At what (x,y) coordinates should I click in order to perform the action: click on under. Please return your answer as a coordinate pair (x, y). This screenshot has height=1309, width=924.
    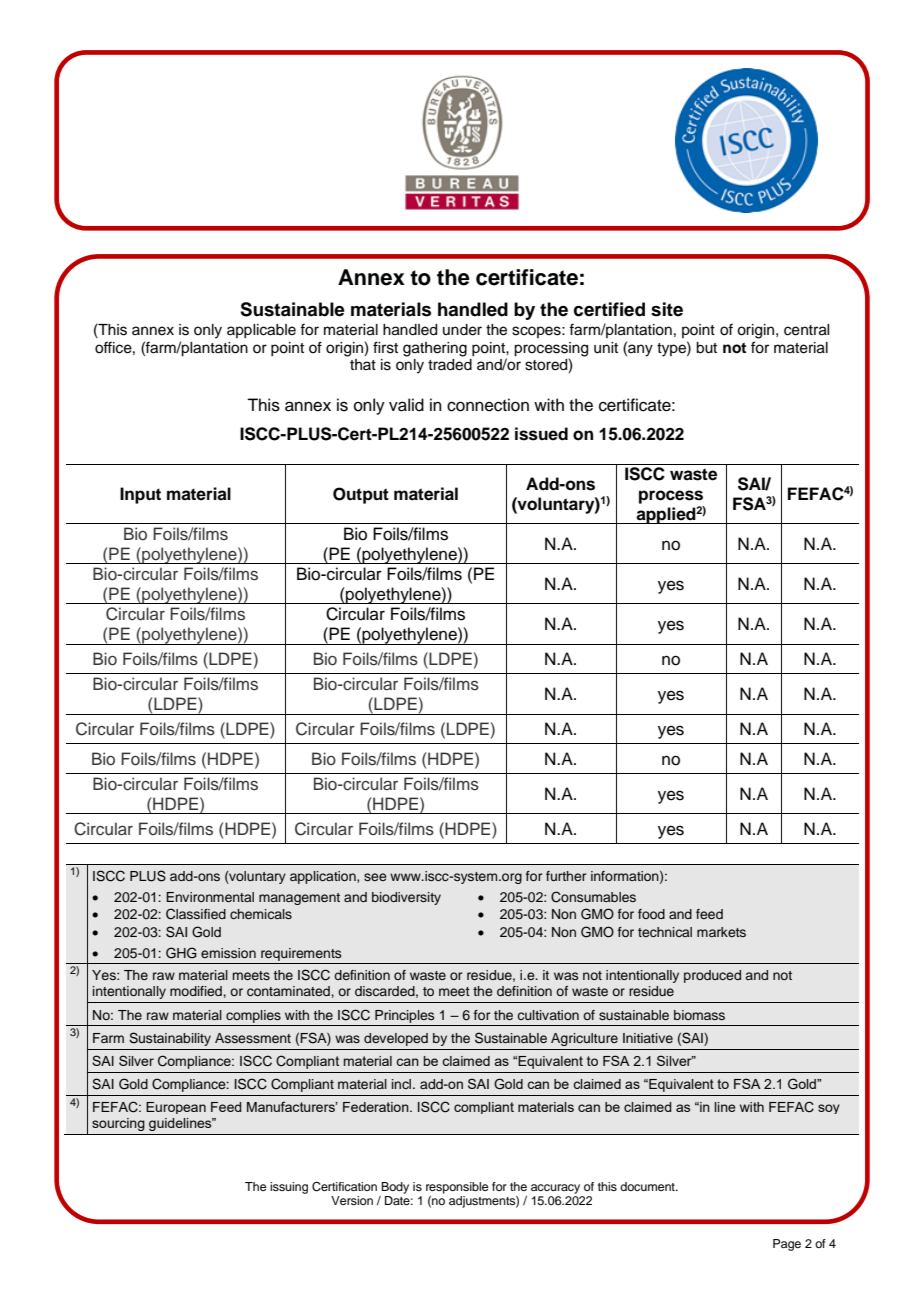
    Looking at the image, I should click on (462, 330).
